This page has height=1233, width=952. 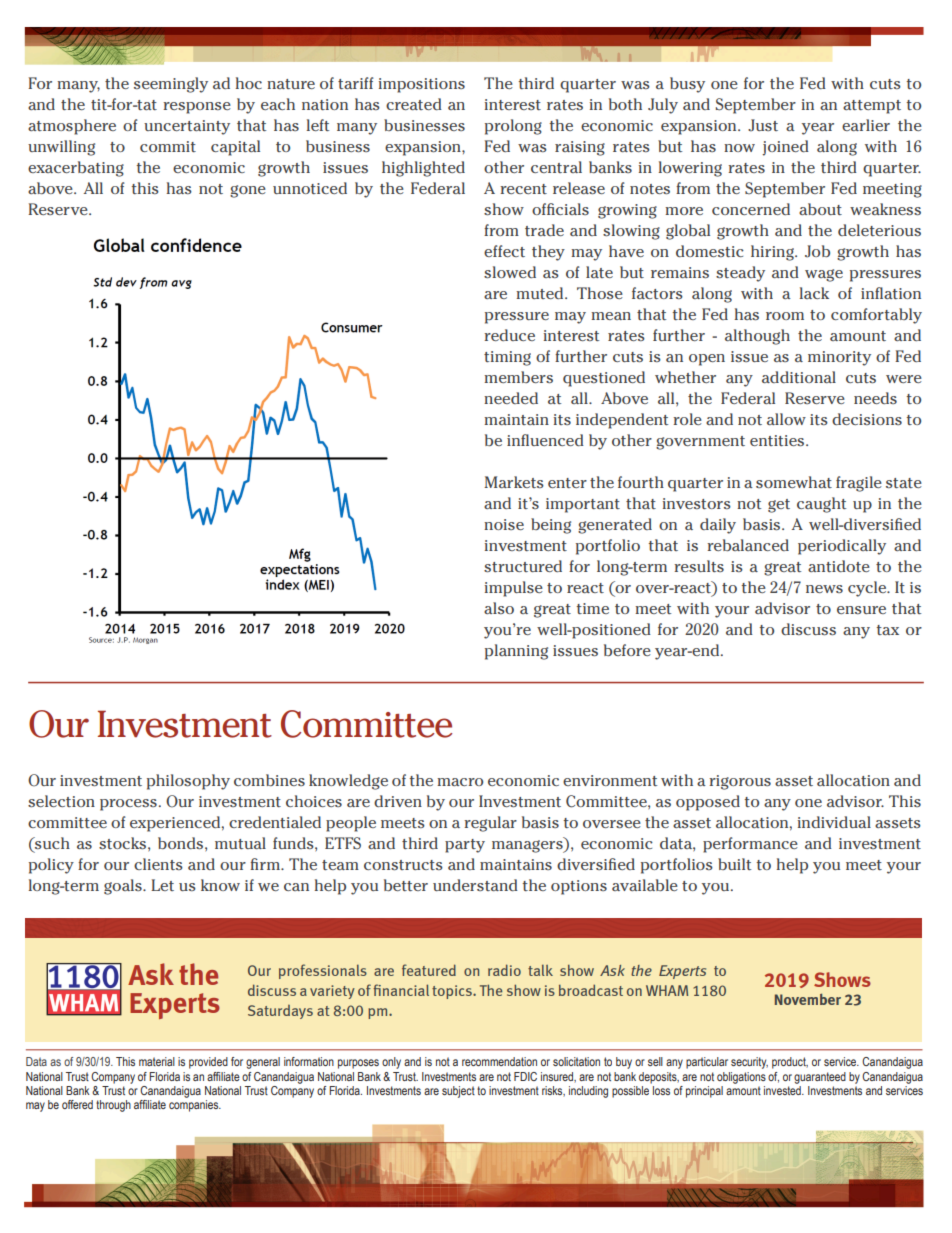 What do you see at coordinates (821, 505) in the page?
I see `caught` at bounding box center [821, 505].
